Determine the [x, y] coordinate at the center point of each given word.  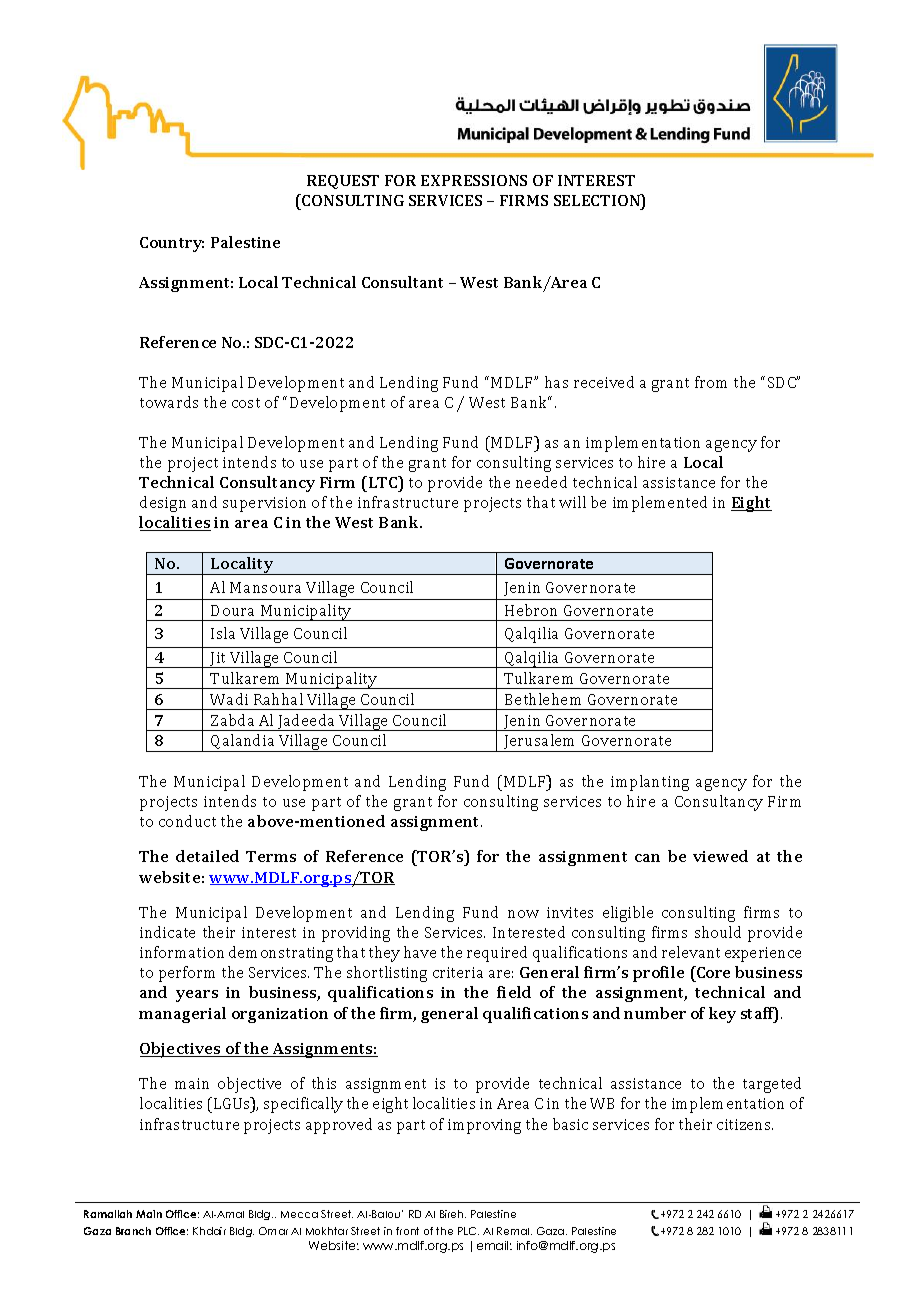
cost [246, 403]
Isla [223, 633]
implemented [660, 504]
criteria [458, 972]
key [722, 1015]
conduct [187, 821]
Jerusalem [540, 743]
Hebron [531, 610]
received [604, 382]
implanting [650, 783]
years [197, 996]
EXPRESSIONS [474, 180]
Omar [273, 1231]
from [711, 382]
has [556, 382]
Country [172, 244]
